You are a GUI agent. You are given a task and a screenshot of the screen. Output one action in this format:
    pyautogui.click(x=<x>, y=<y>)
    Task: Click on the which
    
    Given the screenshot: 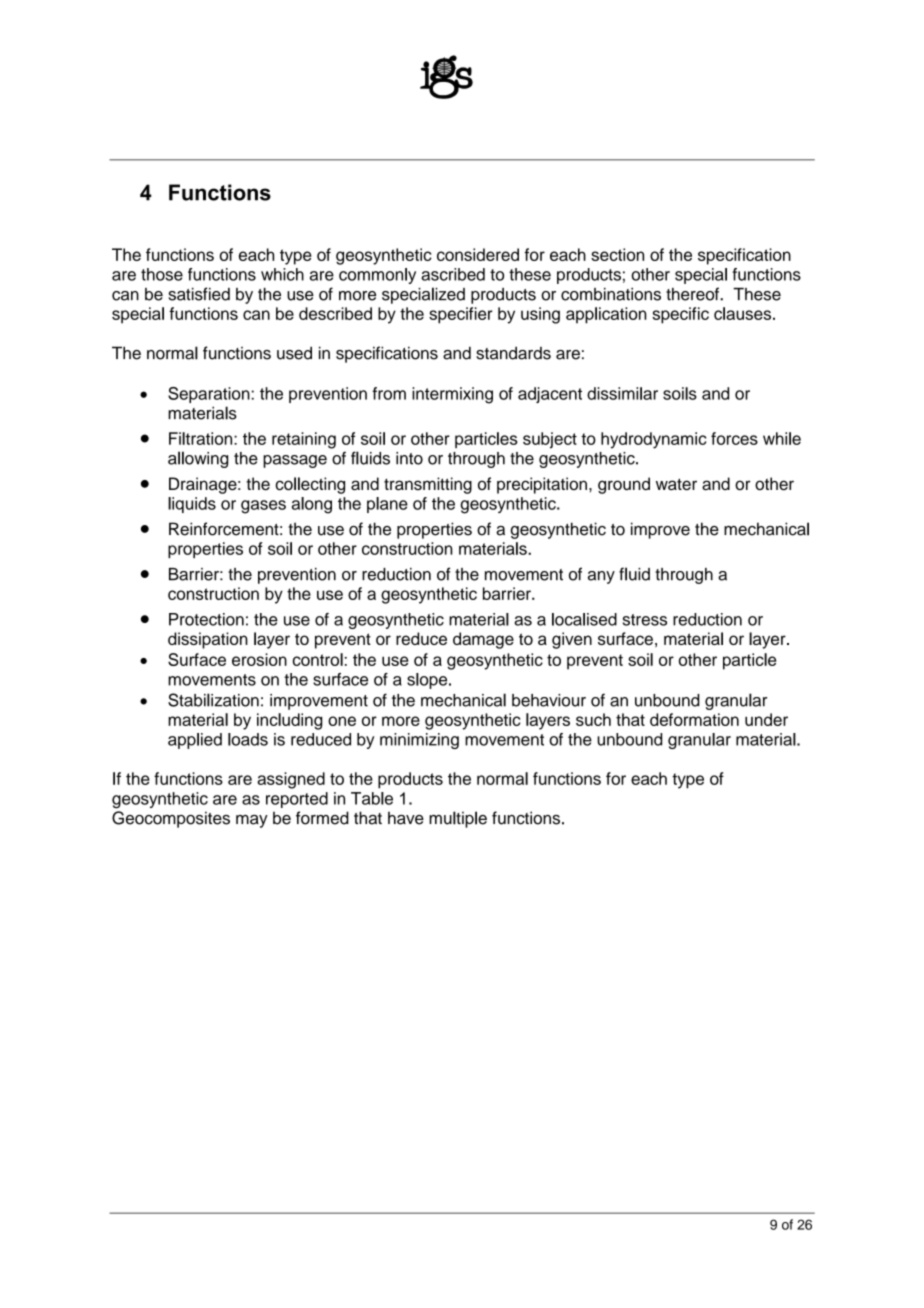 What is the action you would take?
    pyautogui.click(x=282, y=274)
